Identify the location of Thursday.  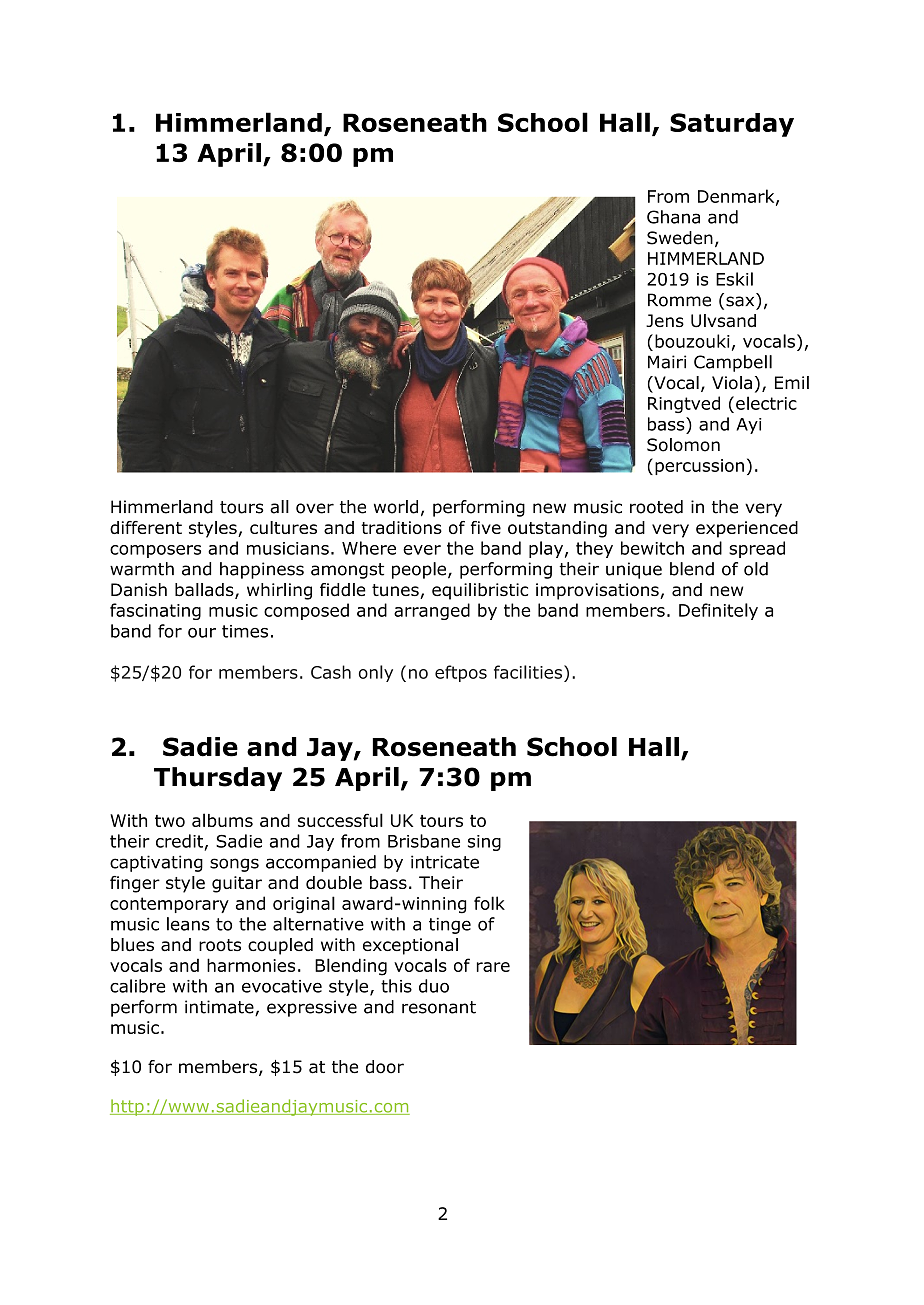
(218, 779).
